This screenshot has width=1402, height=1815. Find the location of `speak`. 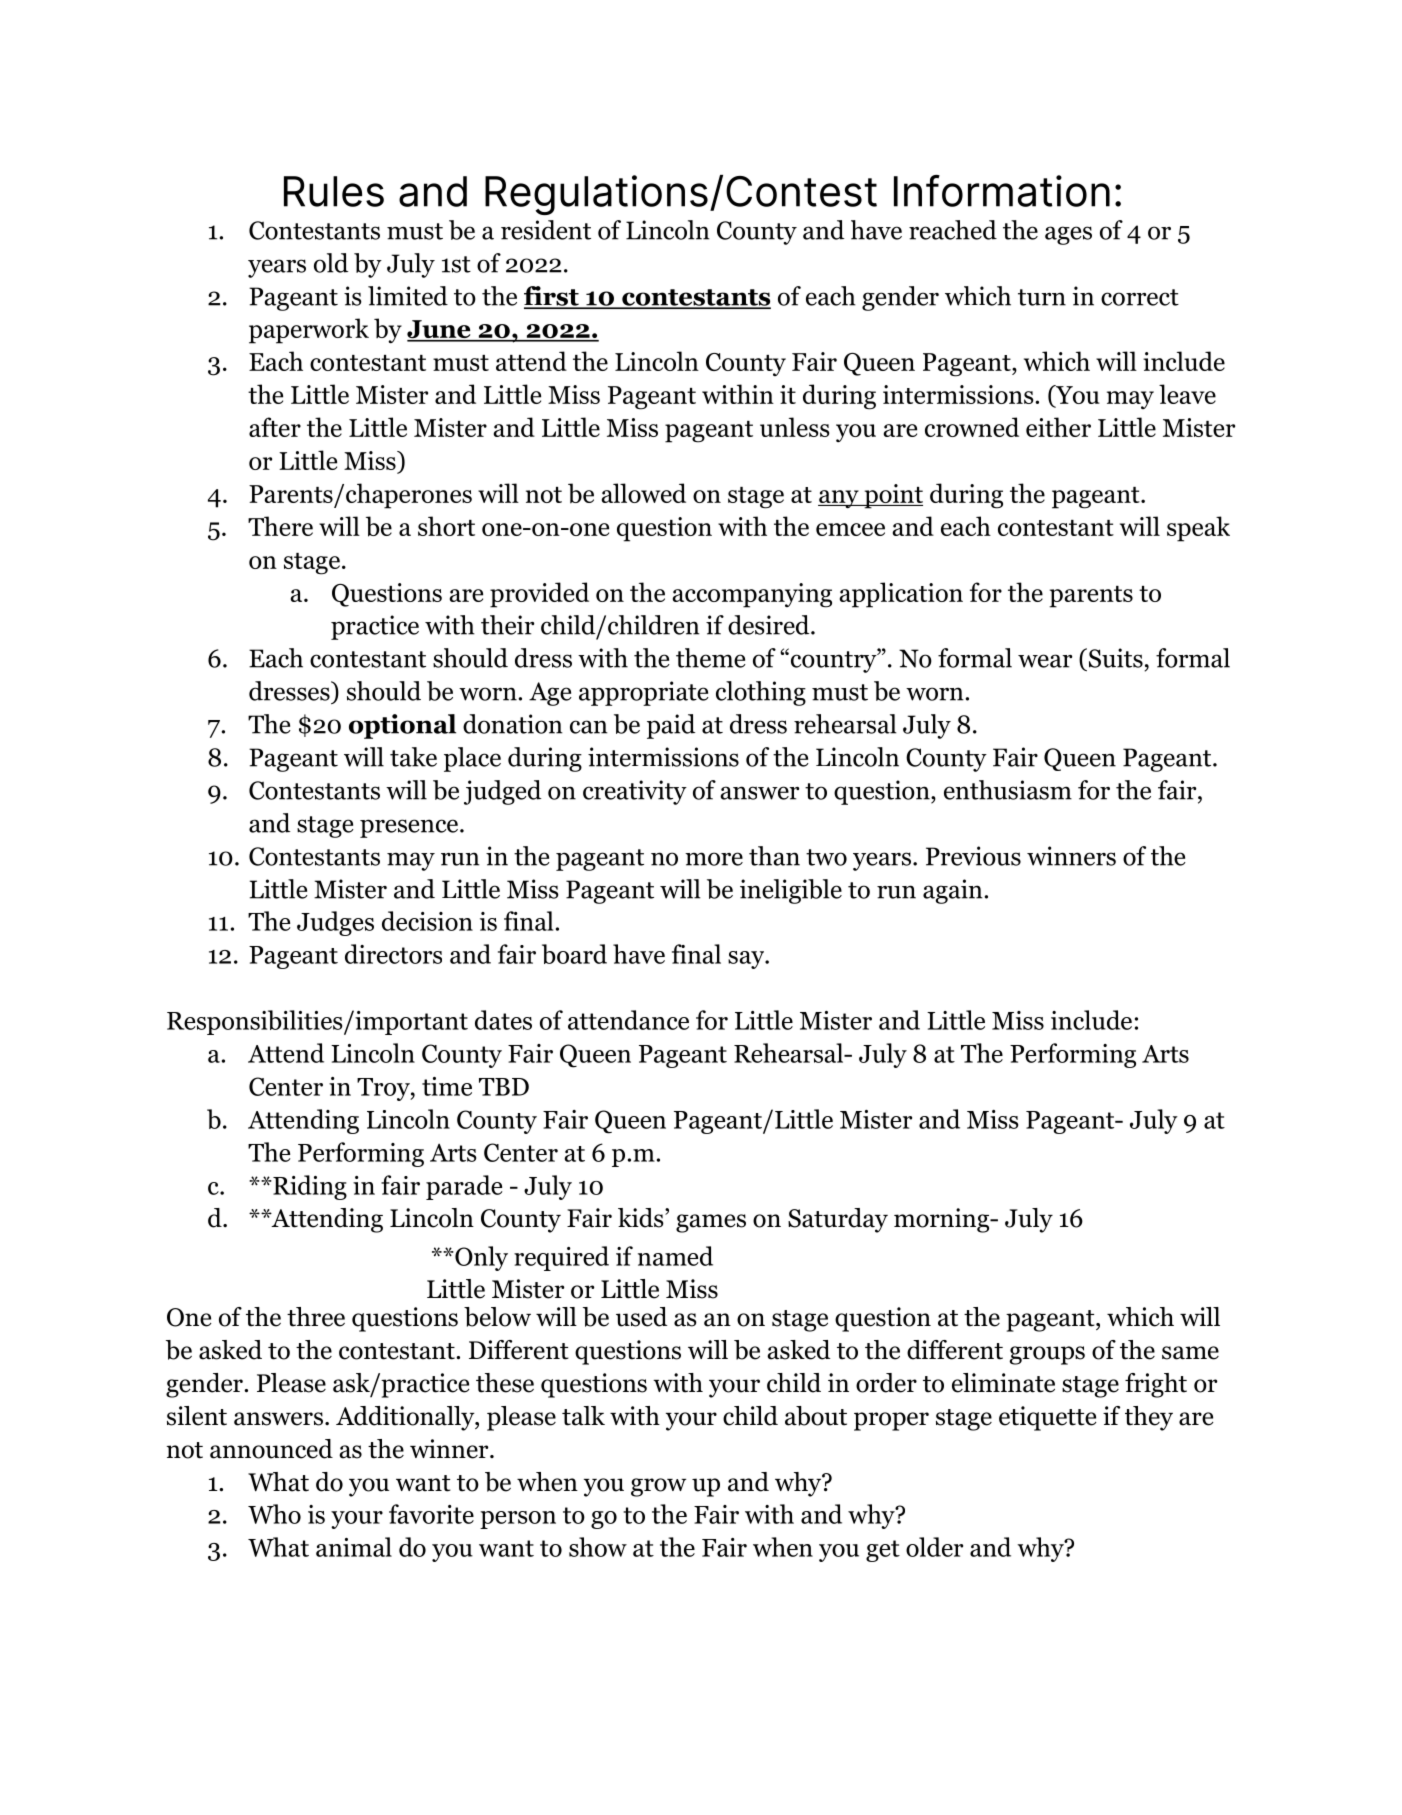

speak is located at coordinates (1198, 529).
